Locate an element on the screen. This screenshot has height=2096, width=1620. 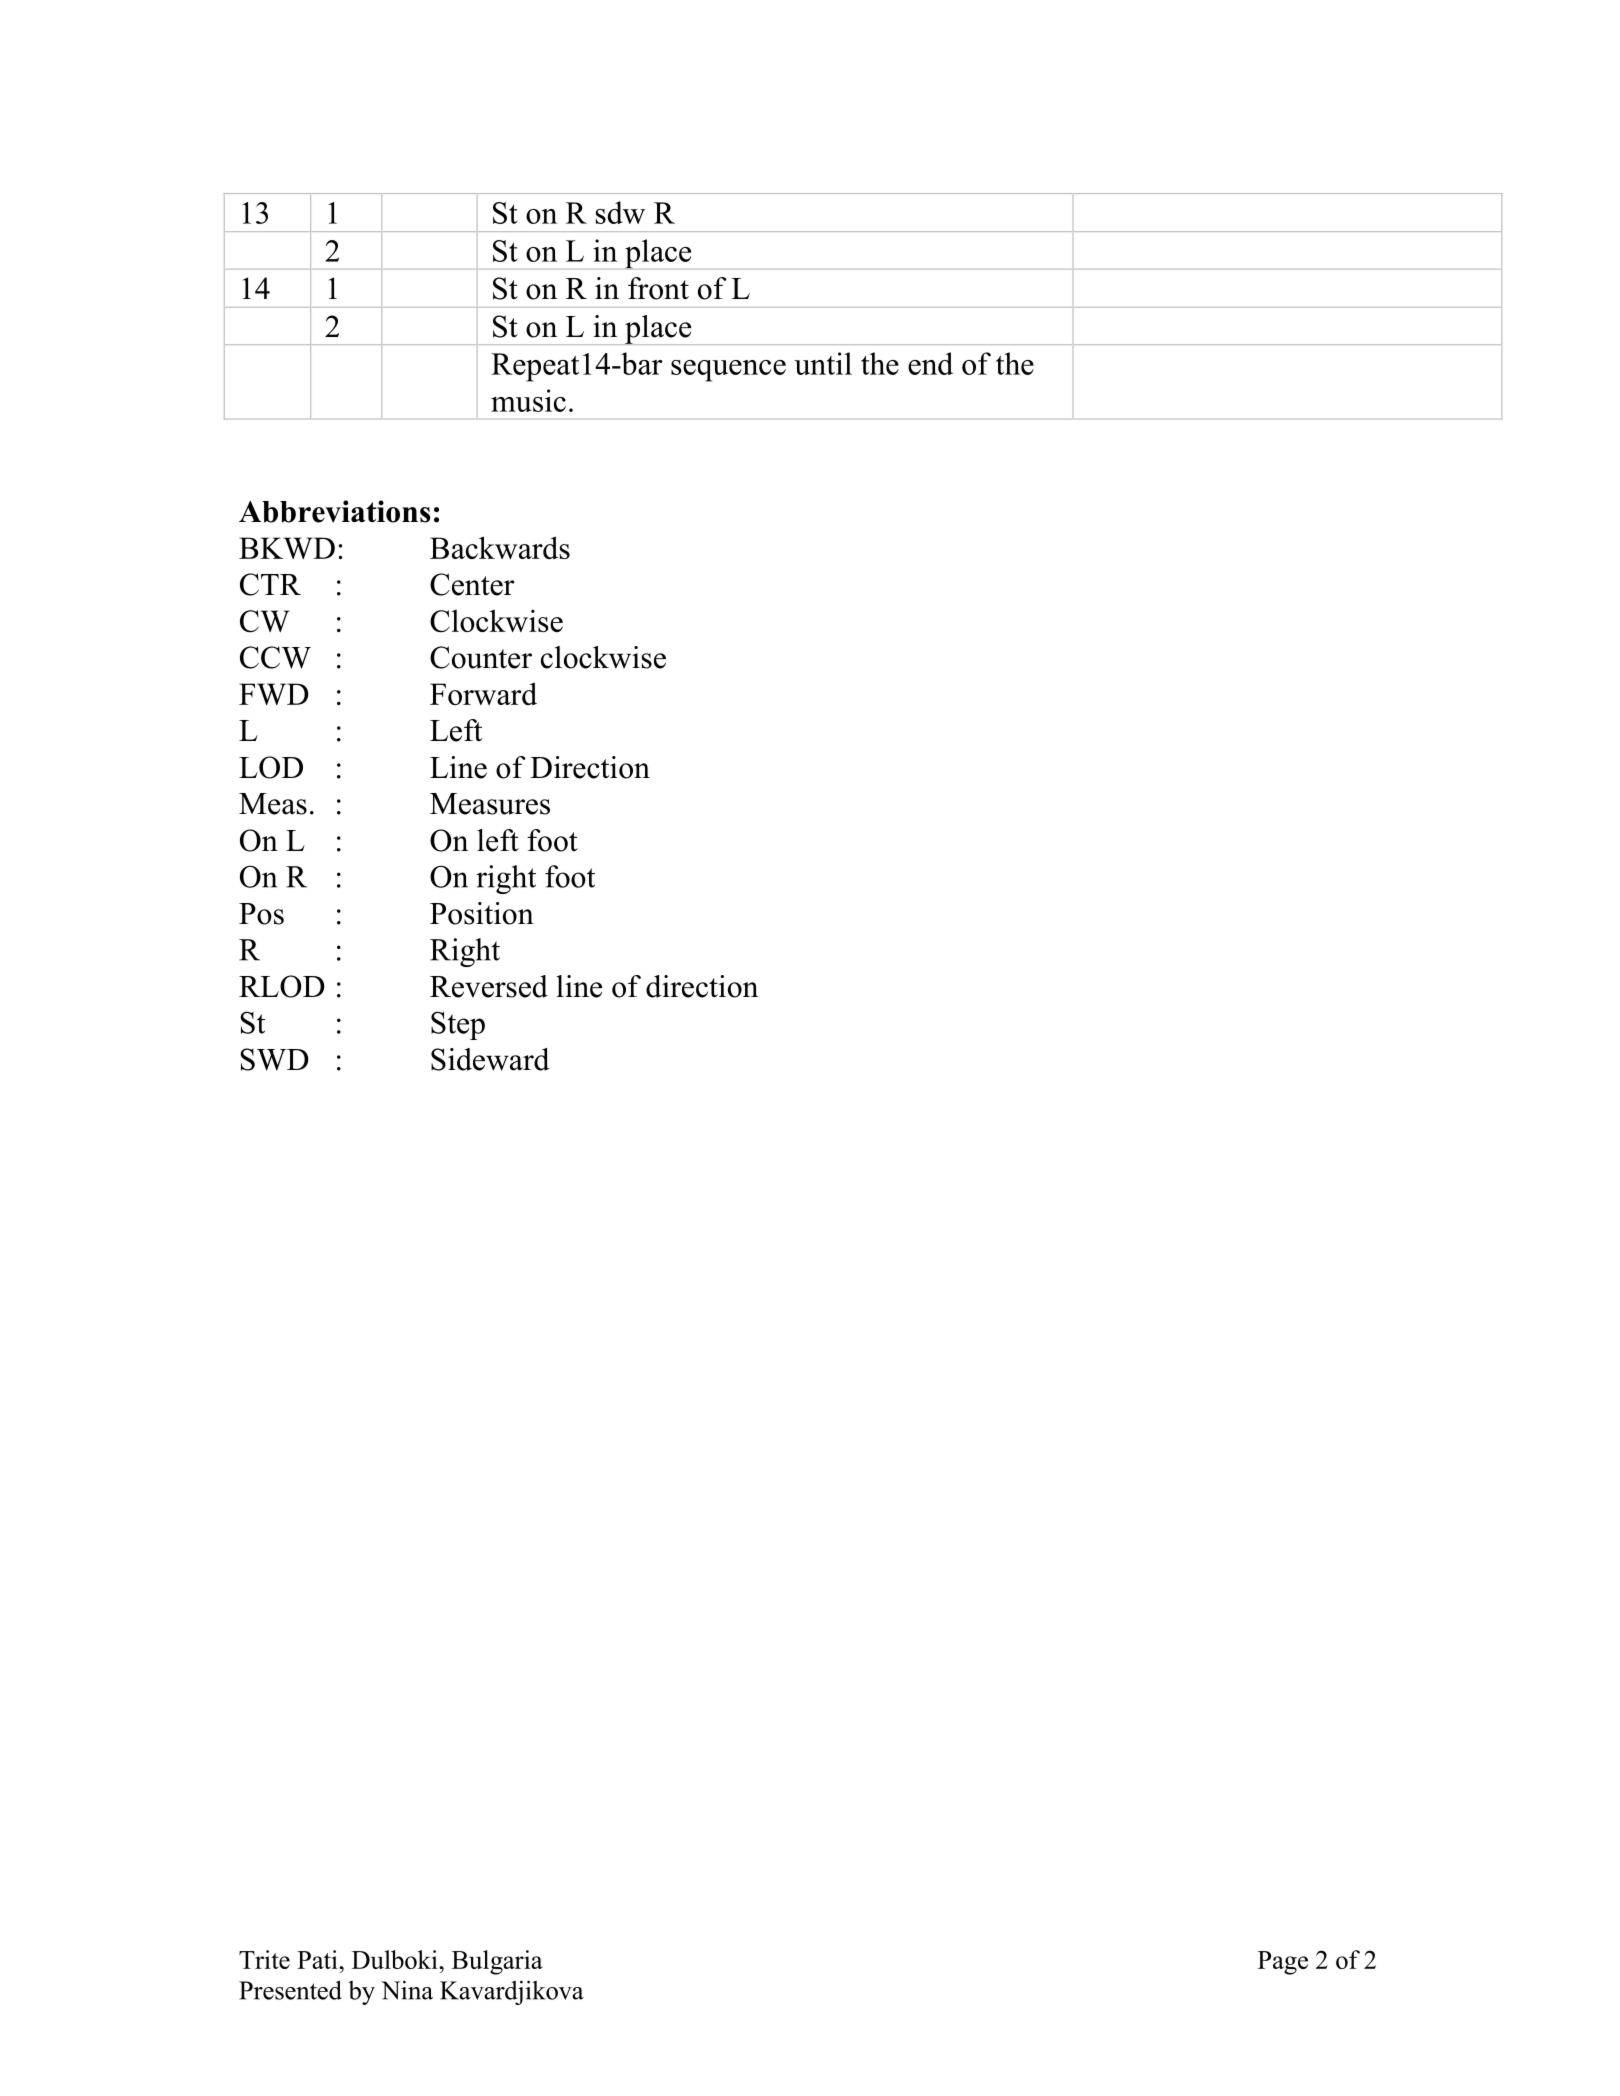
Page is located at coordinates (1283, 1963).
